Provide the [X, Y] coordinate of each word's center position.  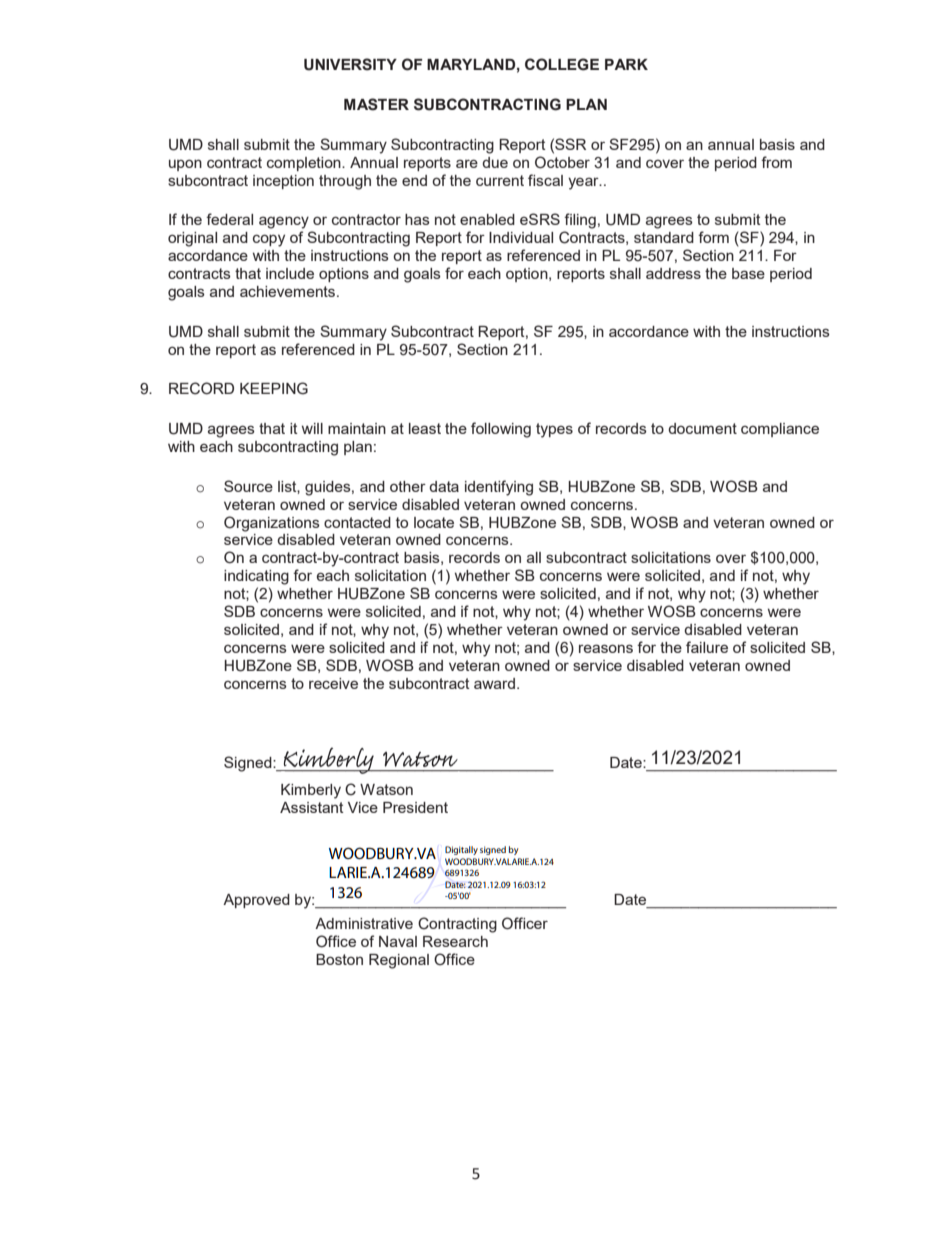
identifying [499, 488]
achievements [289, 291]
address [673, 273]
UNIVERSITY [350, 64]
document [702, 428]
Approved [256, 901]
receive [333, 683]
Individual [521, 237]
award [494, 683]
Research [455, 941]
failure [707, 647]
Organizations [272, 524]
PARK [626, 64]
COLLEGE [562, 64]
